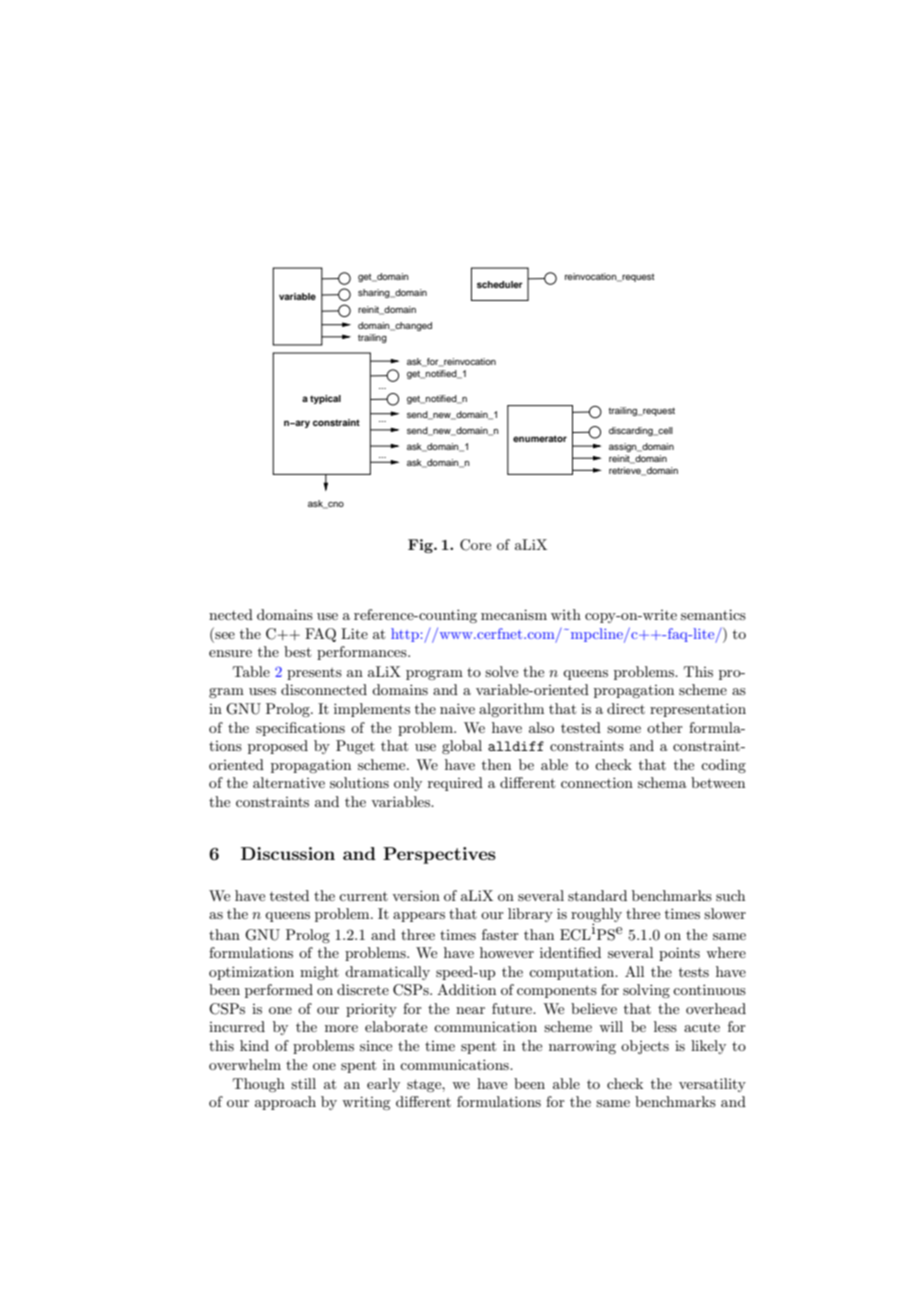 The width and height of the screenshot is (924, 1308). Describe the element at coordinates (712, 1085) in the screenshot. I see `versatility` at that location.
